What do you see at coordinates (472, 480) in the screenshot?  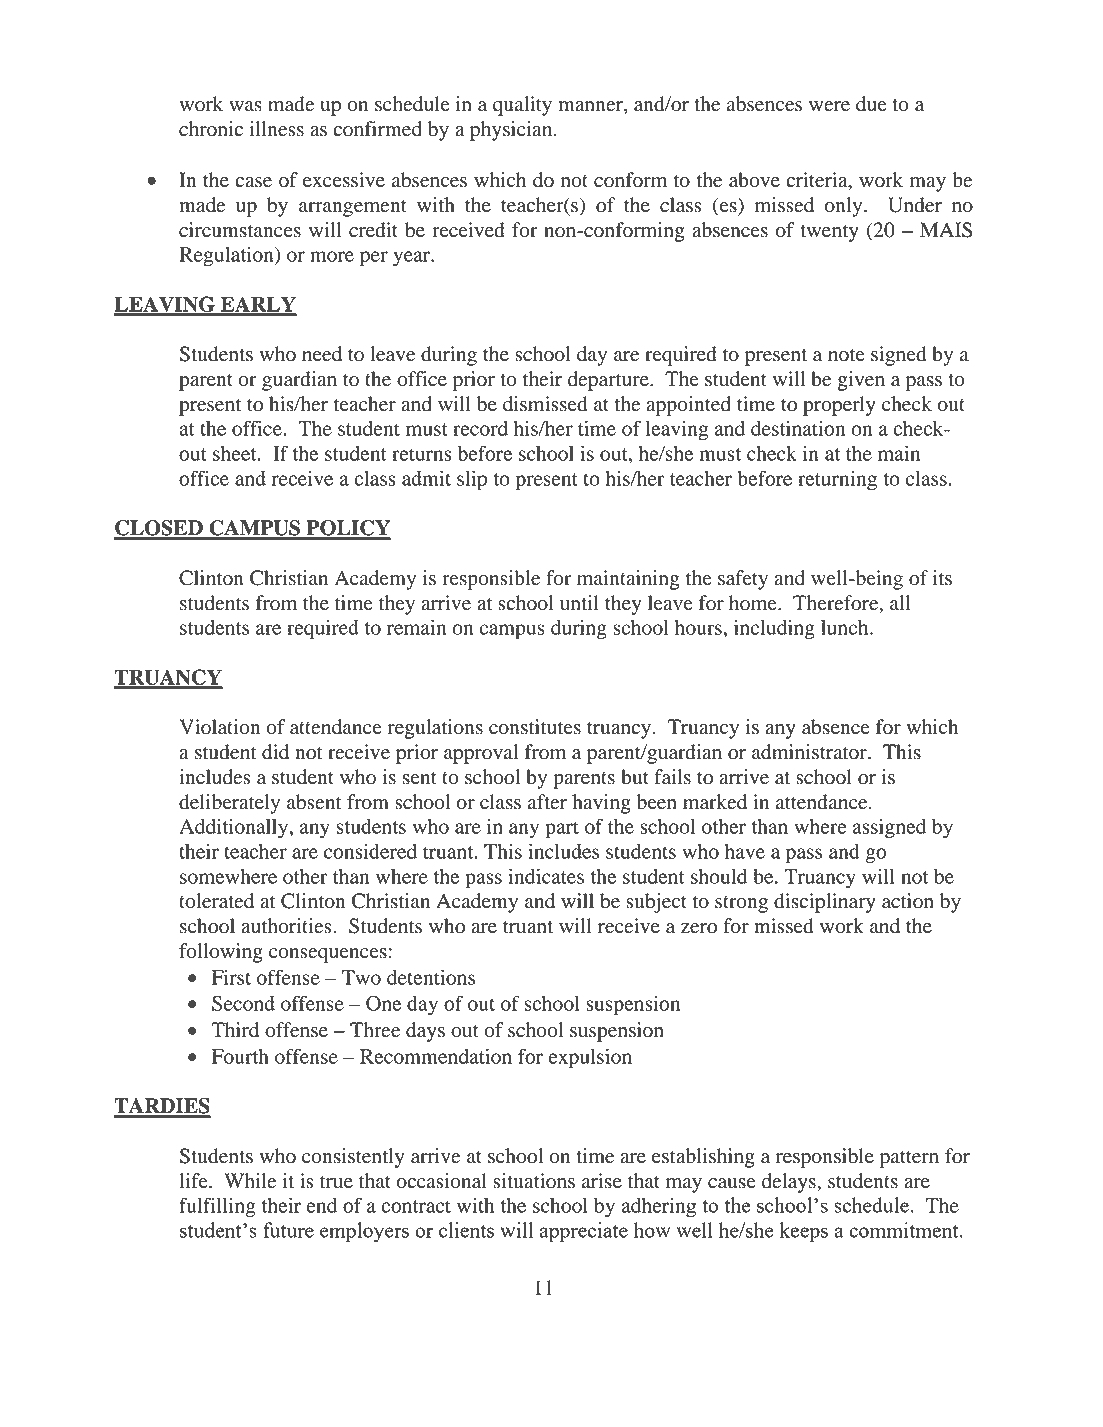 I see `slip` at bounding box center [472, 480].
